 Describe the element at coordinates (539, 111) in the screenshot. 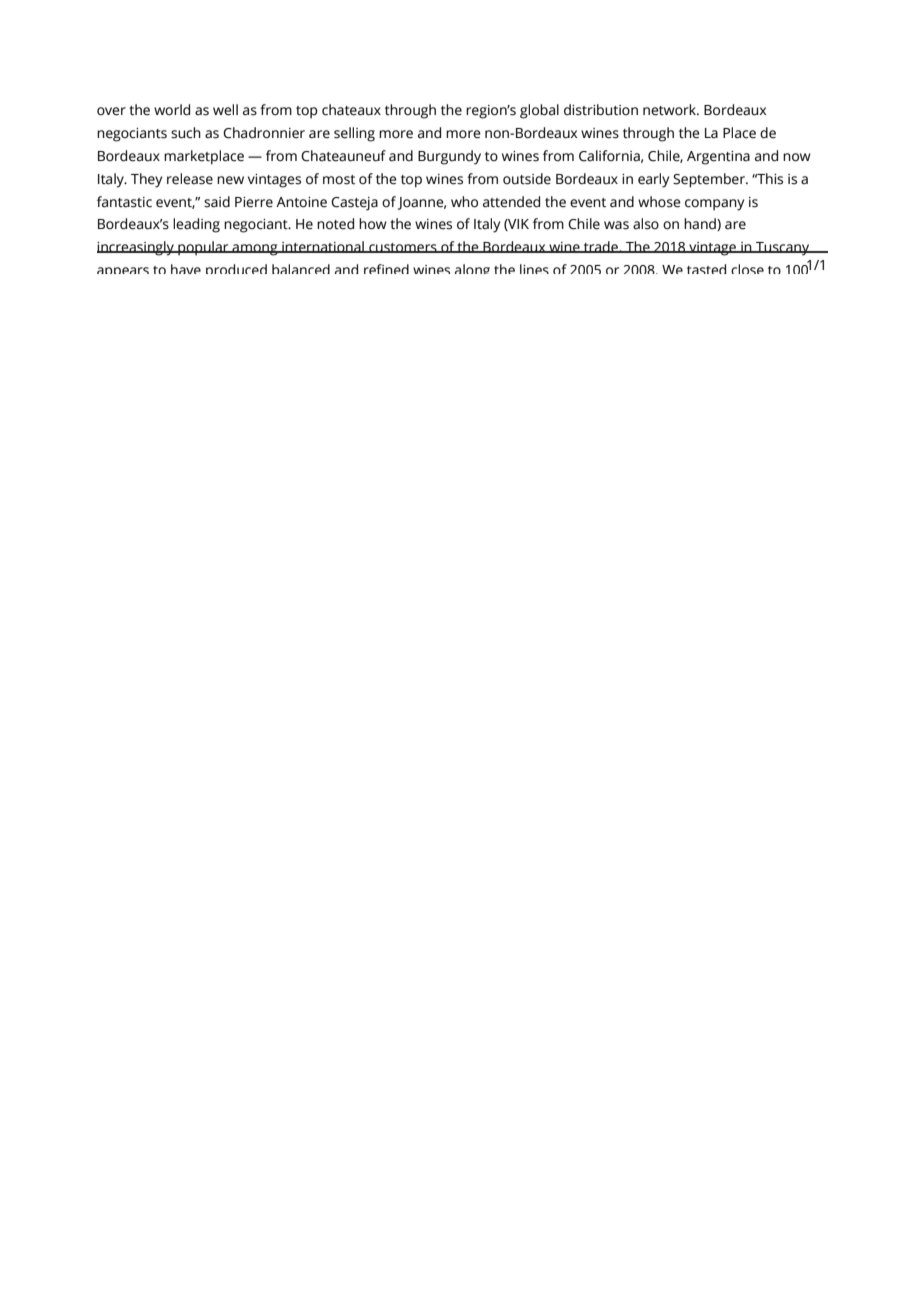

I see `global` at that location.
